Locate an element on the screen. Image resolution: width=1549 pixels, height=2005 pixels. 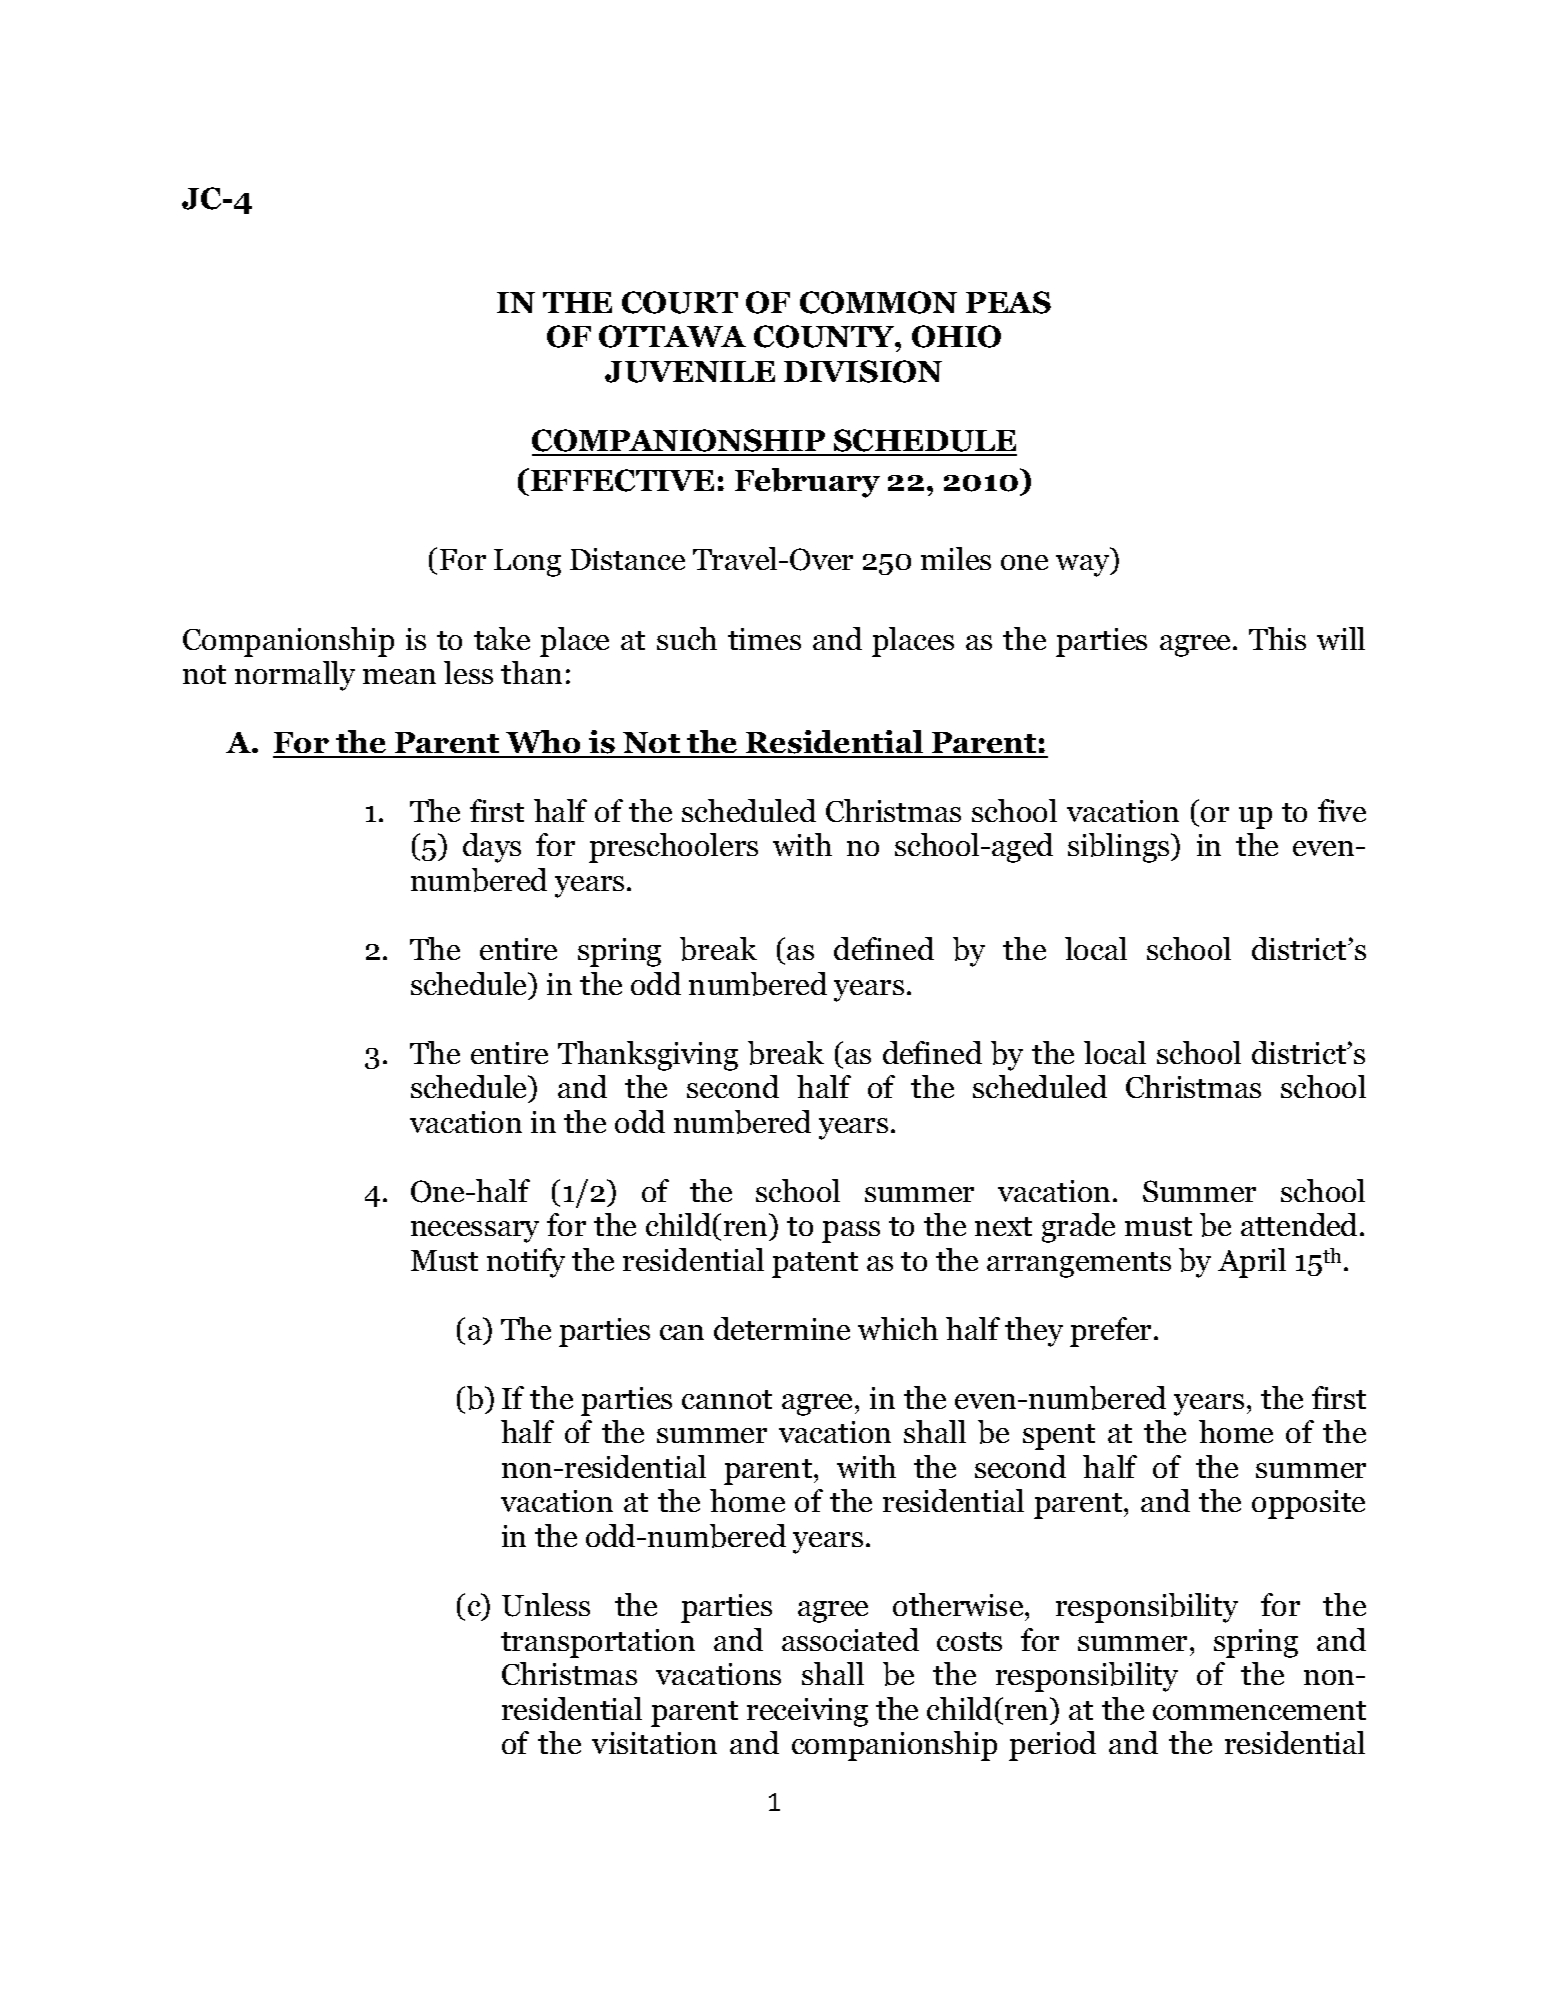
days is located at coordinates (492, 848).
